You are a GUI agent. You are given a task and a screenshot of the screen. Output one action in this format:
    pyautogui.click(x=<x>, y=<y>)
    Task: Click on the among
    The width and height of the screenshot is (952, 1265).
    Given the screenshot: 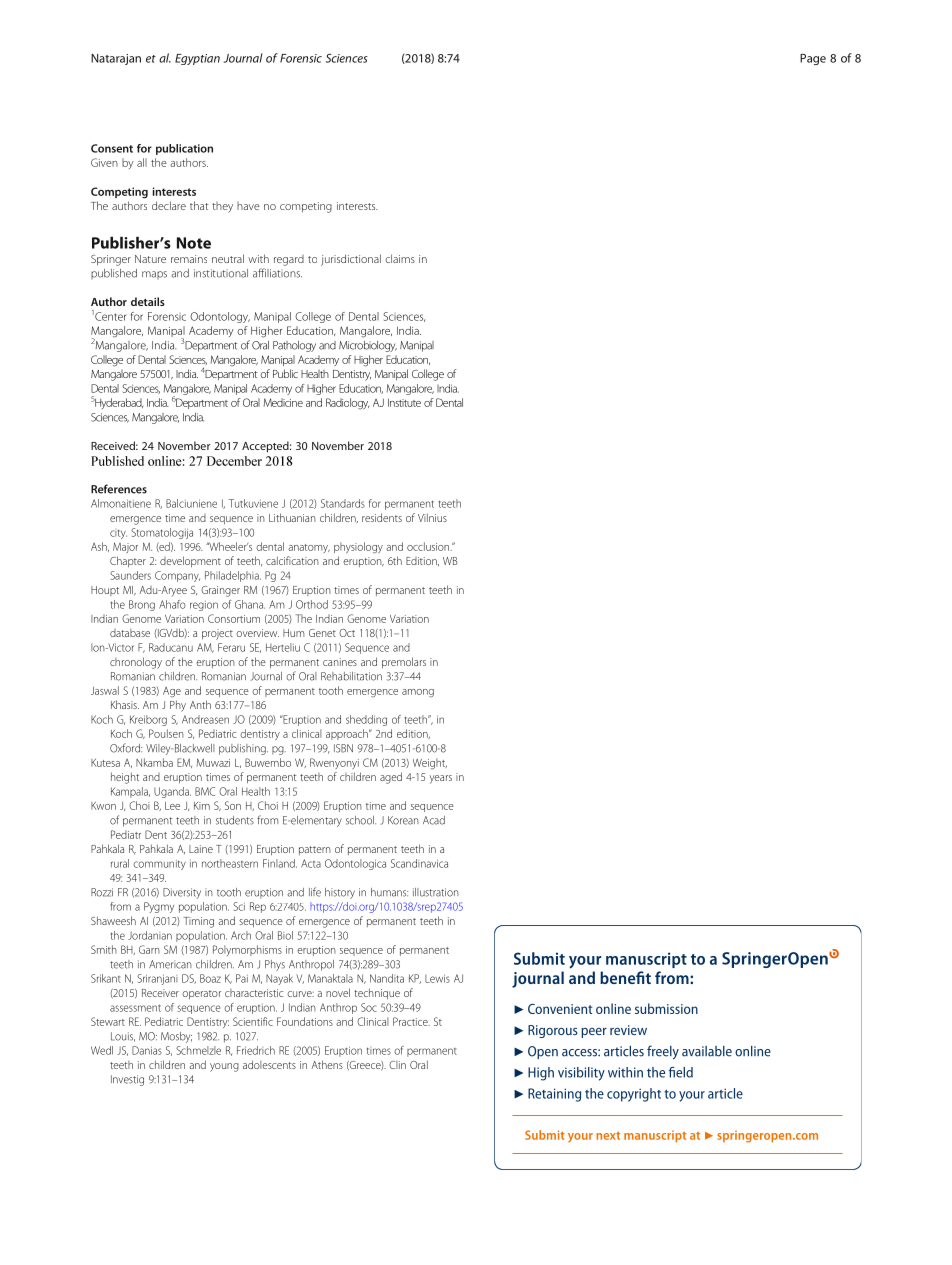 What is the action you would take?
    pyautogui.click(x=418, y=693)
